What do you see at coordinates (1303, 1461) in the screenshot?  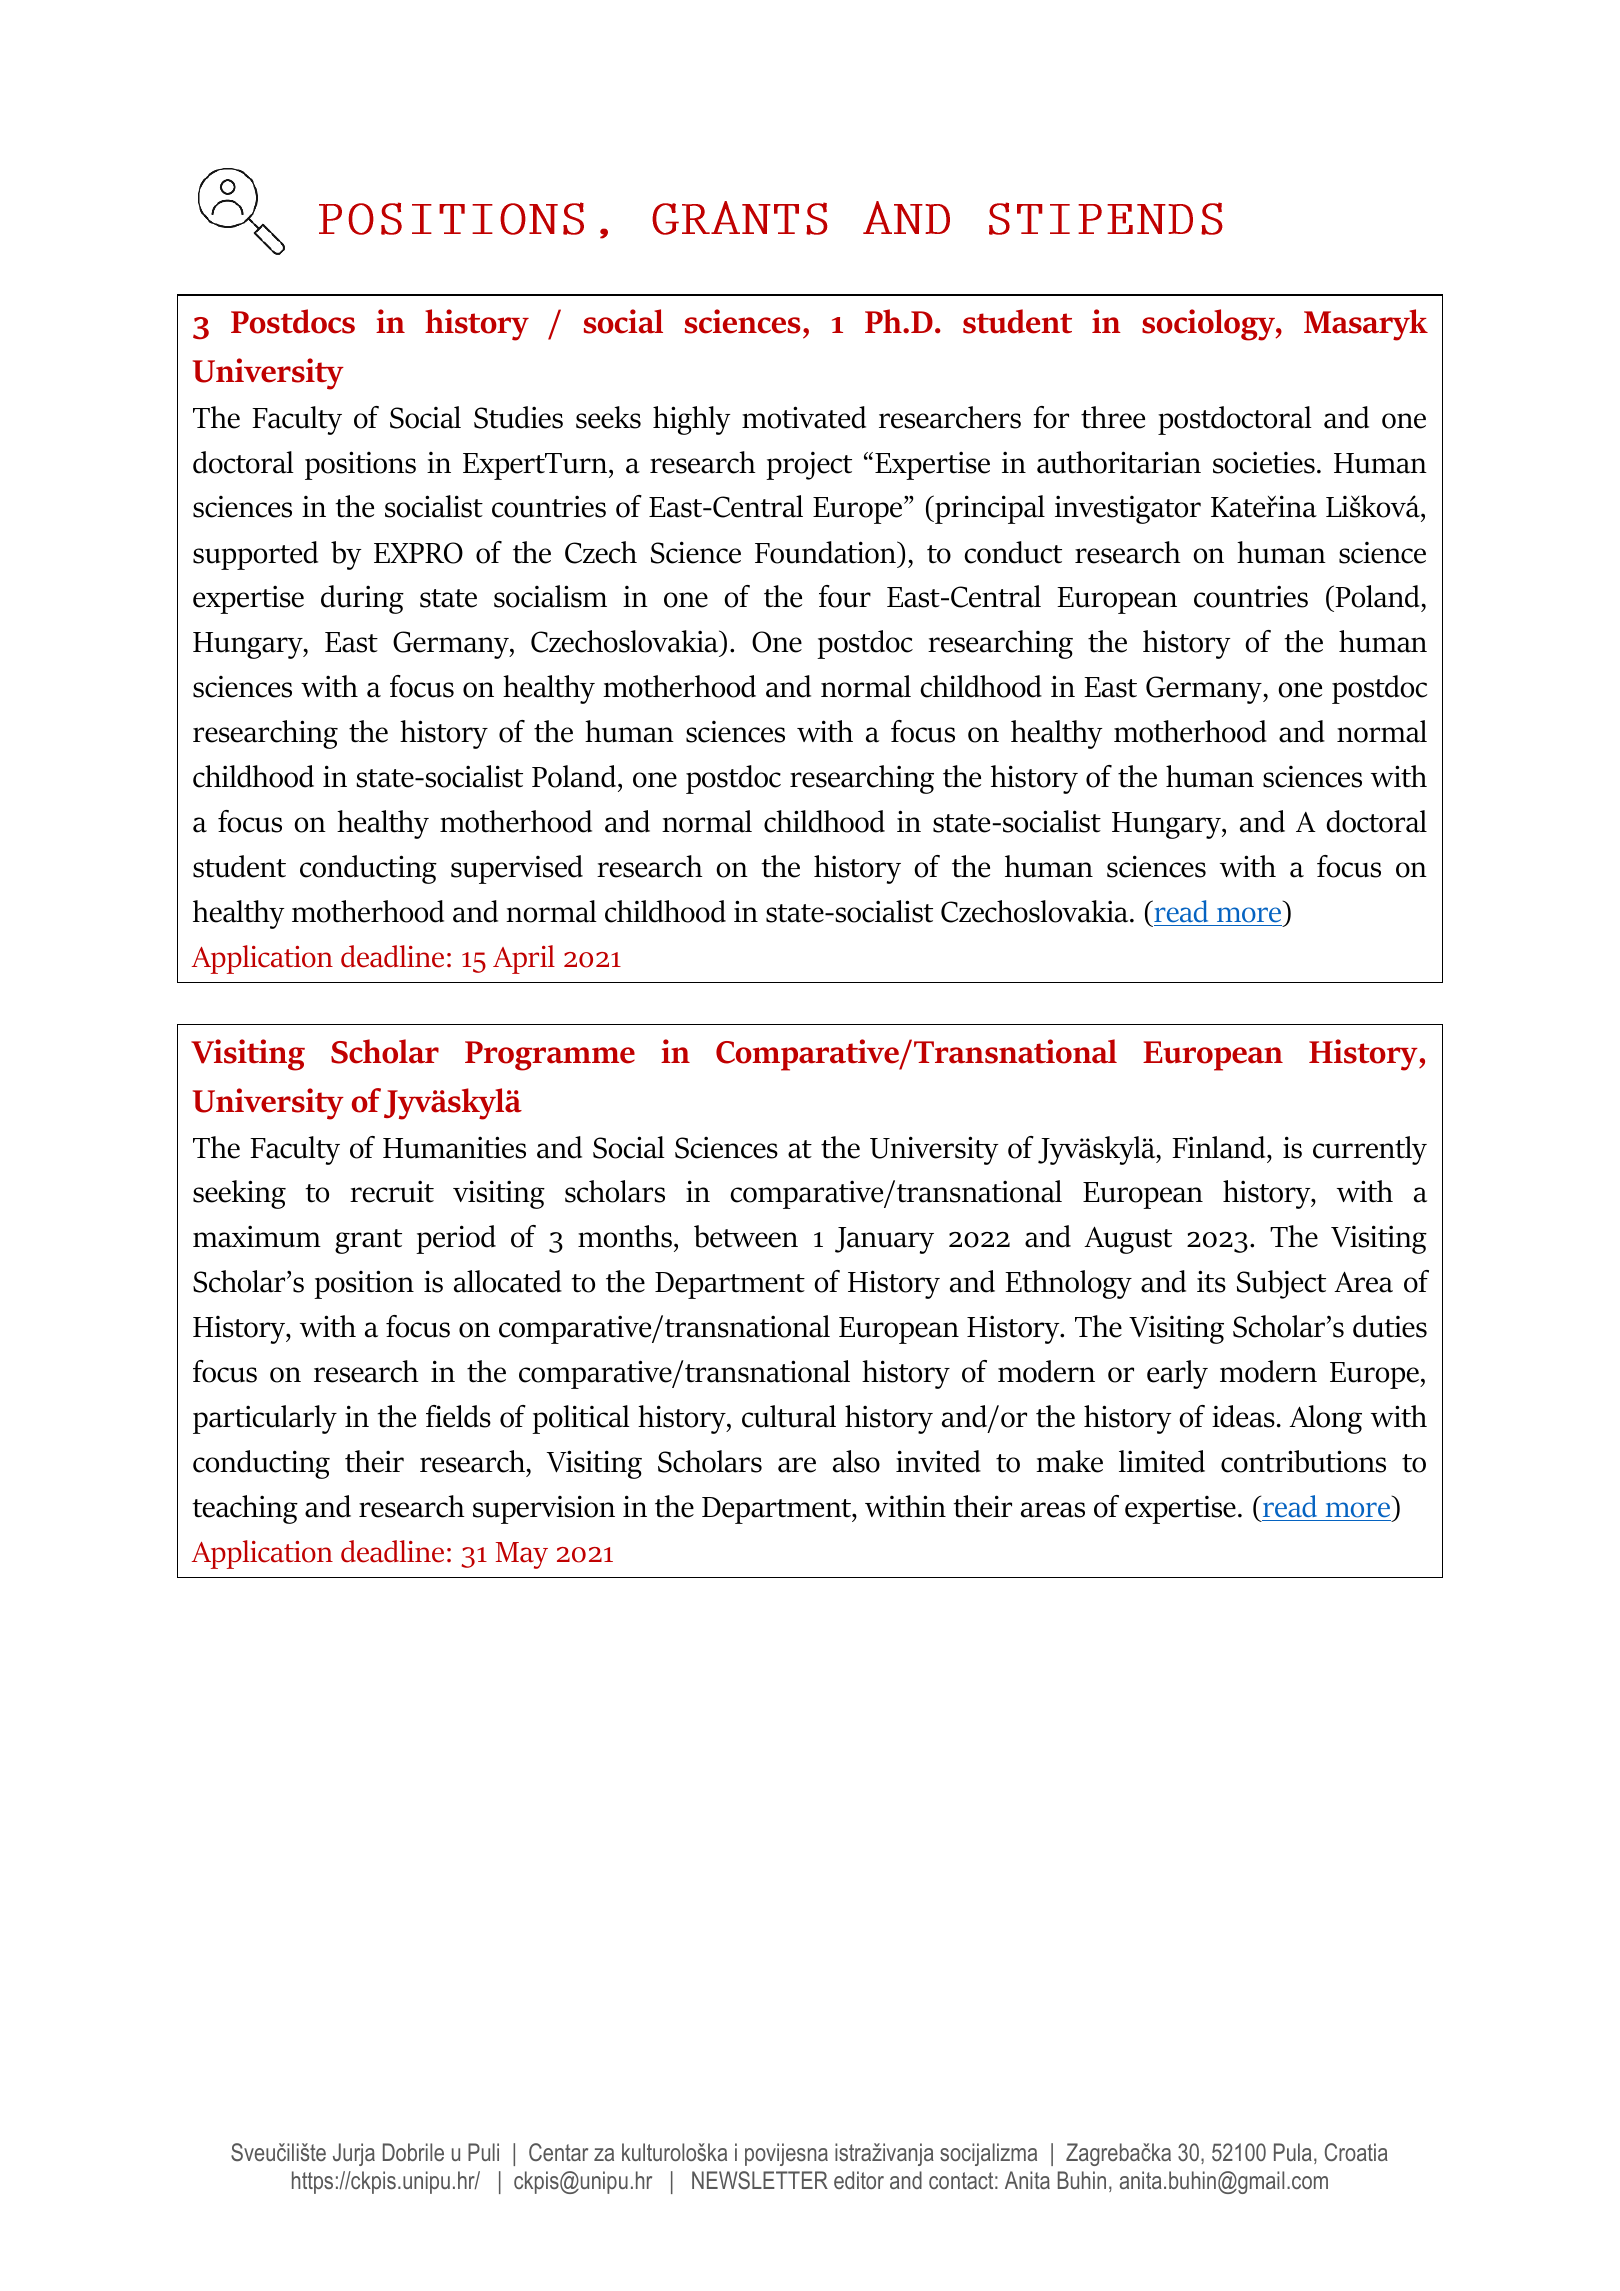 I see `contributions` at bounding box center [1303, 1461].
